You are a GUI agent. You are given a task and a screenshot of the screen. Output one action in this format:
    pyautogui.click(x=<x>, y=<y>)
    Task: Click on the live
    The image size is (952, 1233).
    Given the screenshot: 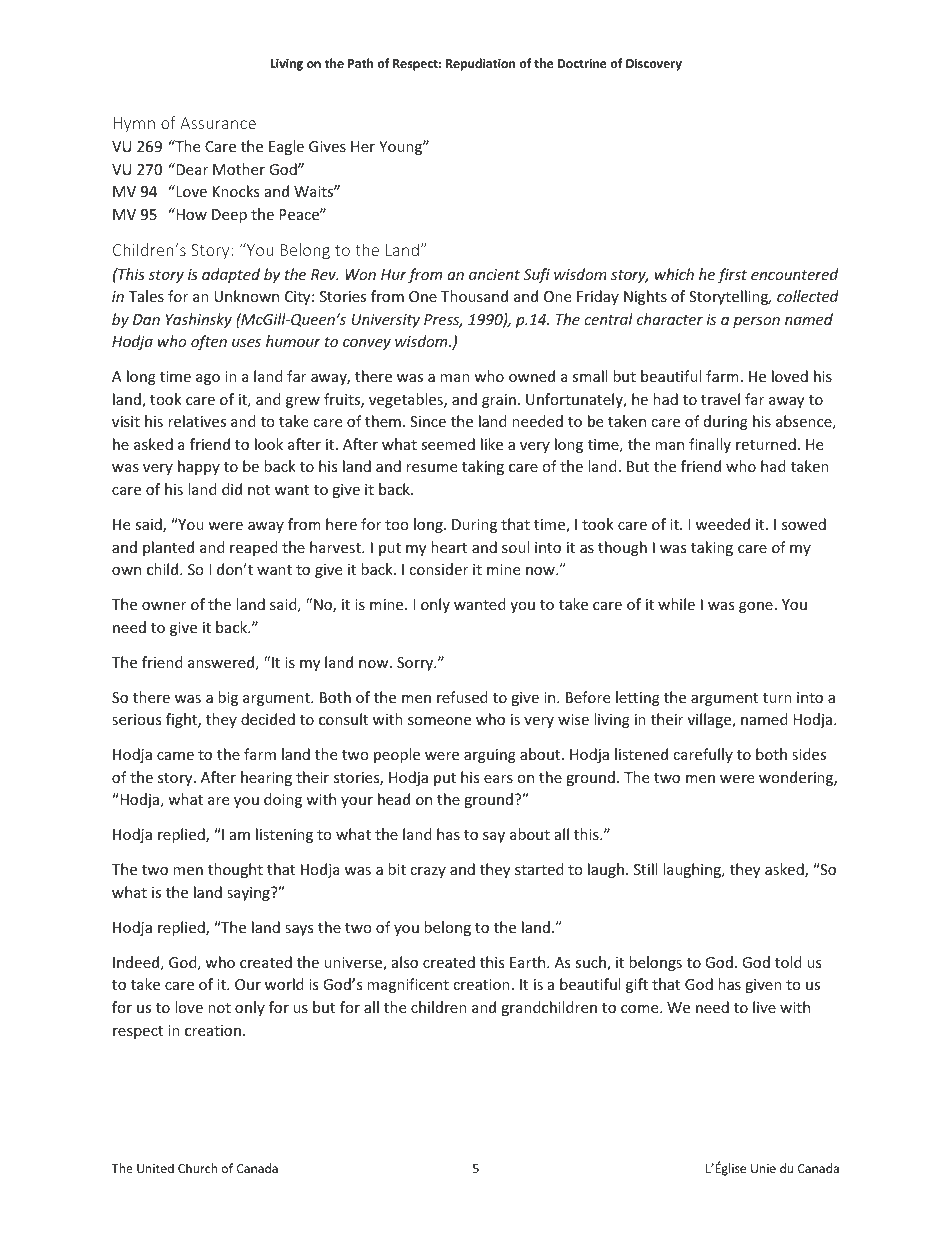 What is the action you would take?
    pyautogui.click(x=764, y=1007)
